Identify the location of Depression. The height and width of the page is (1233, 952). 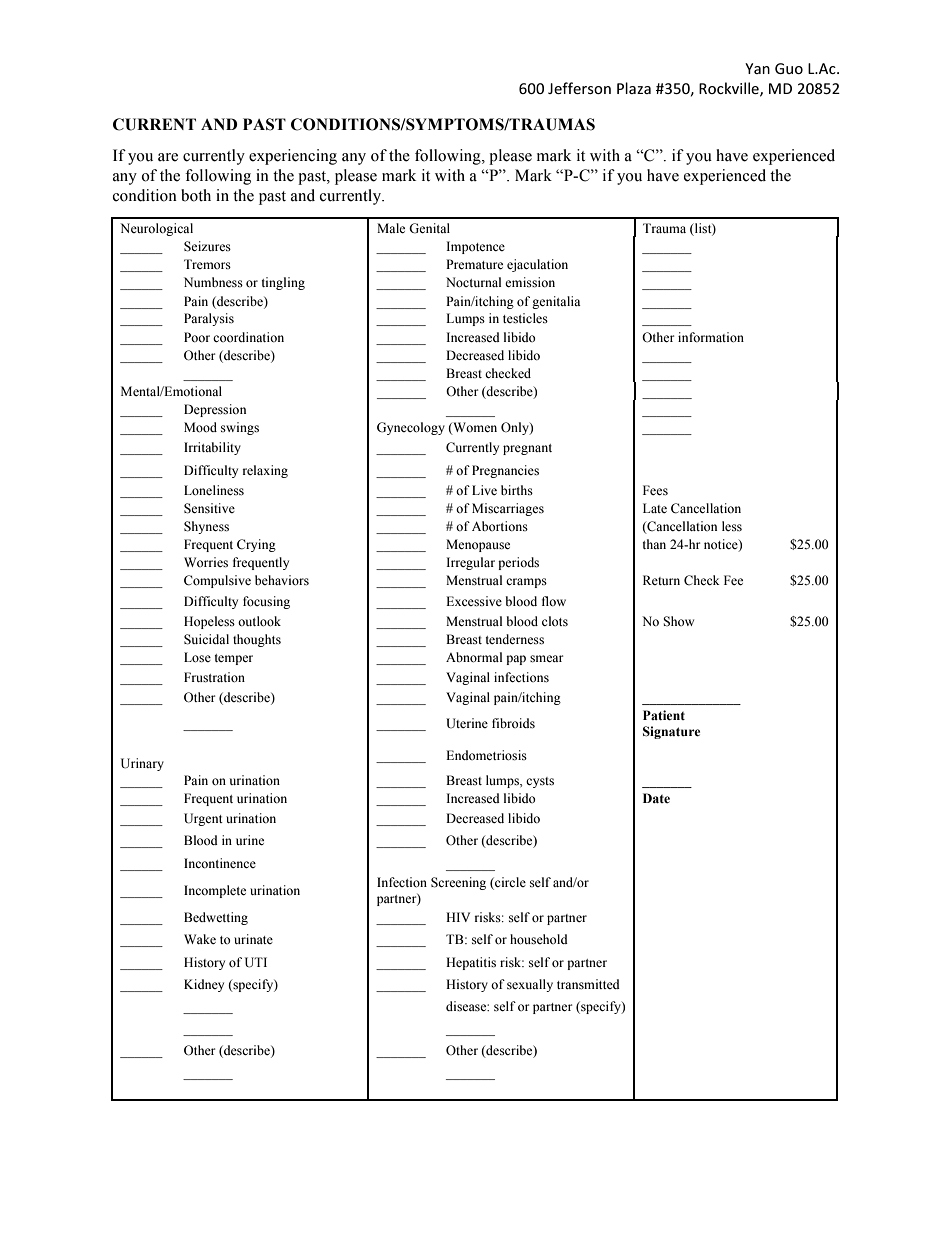
(215, 410).
